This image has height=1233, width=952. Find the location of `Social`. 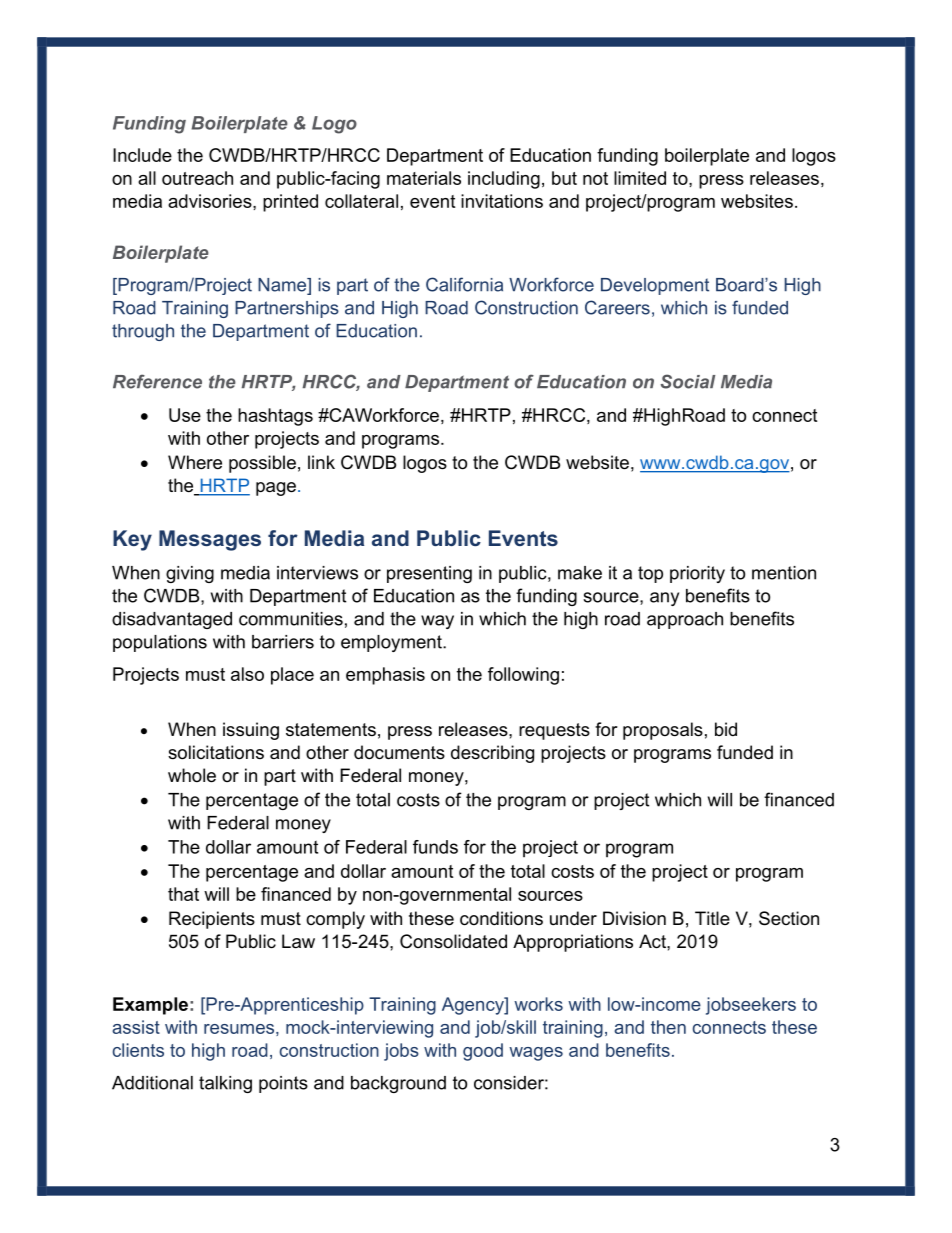

Social is located at coordinates (688, 381).
